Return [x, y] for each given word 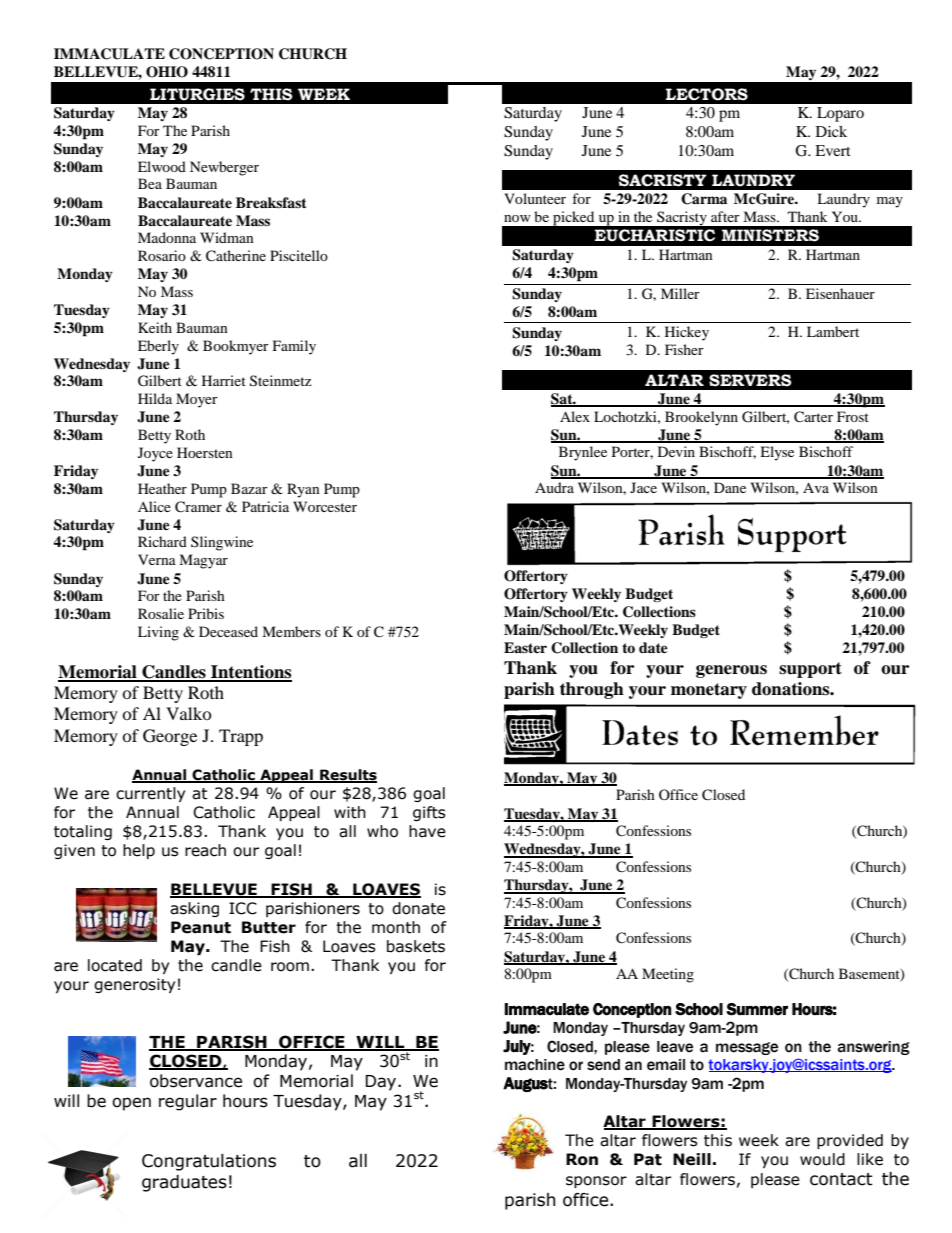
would [822, 1159]
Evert [833, 150]
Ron [582, 1159]
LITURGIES [197, 94]
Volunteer [535, 198]
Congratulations [209, 1162]
